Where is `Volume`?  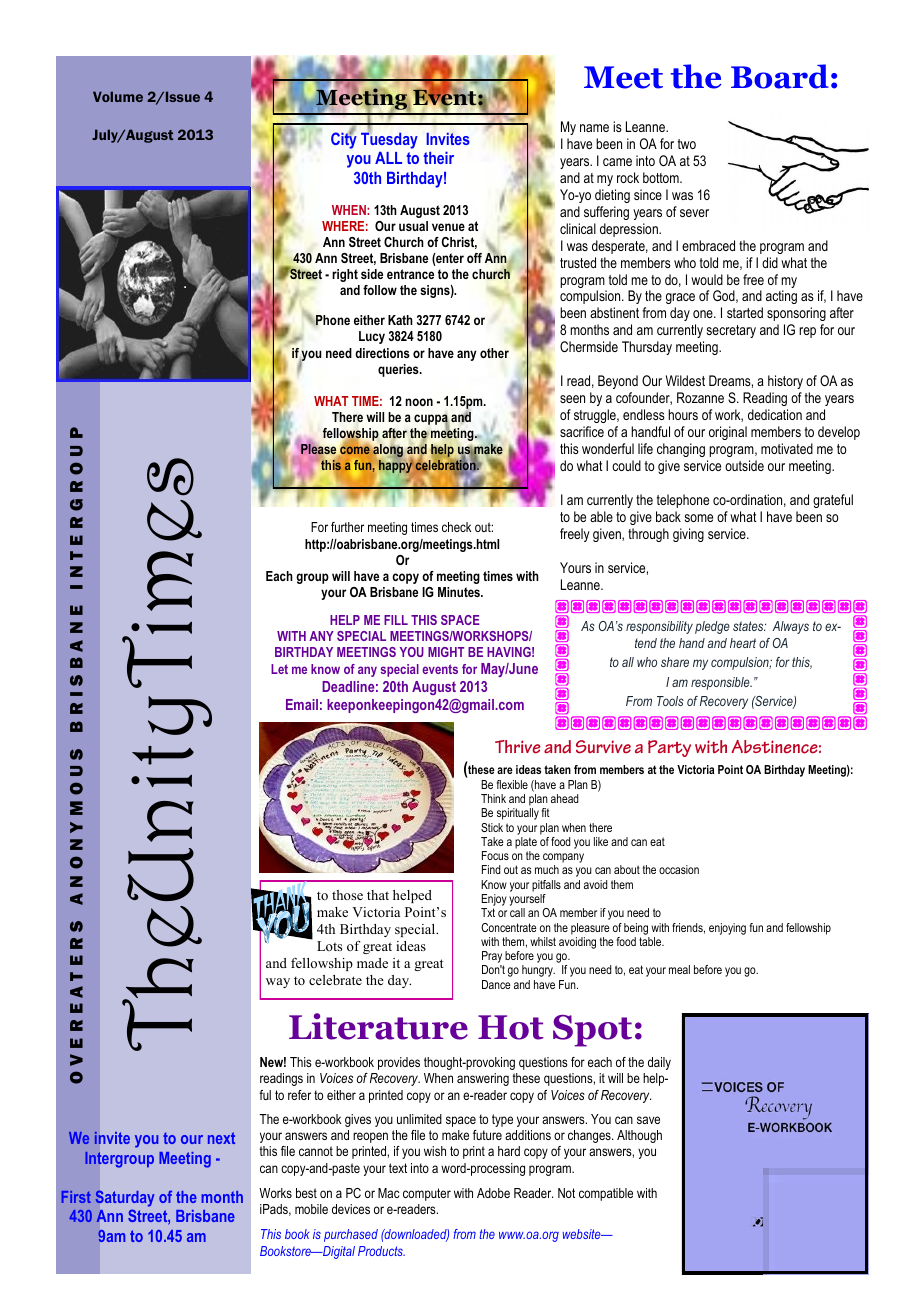 Volume is located at coordinates (118, 96).
